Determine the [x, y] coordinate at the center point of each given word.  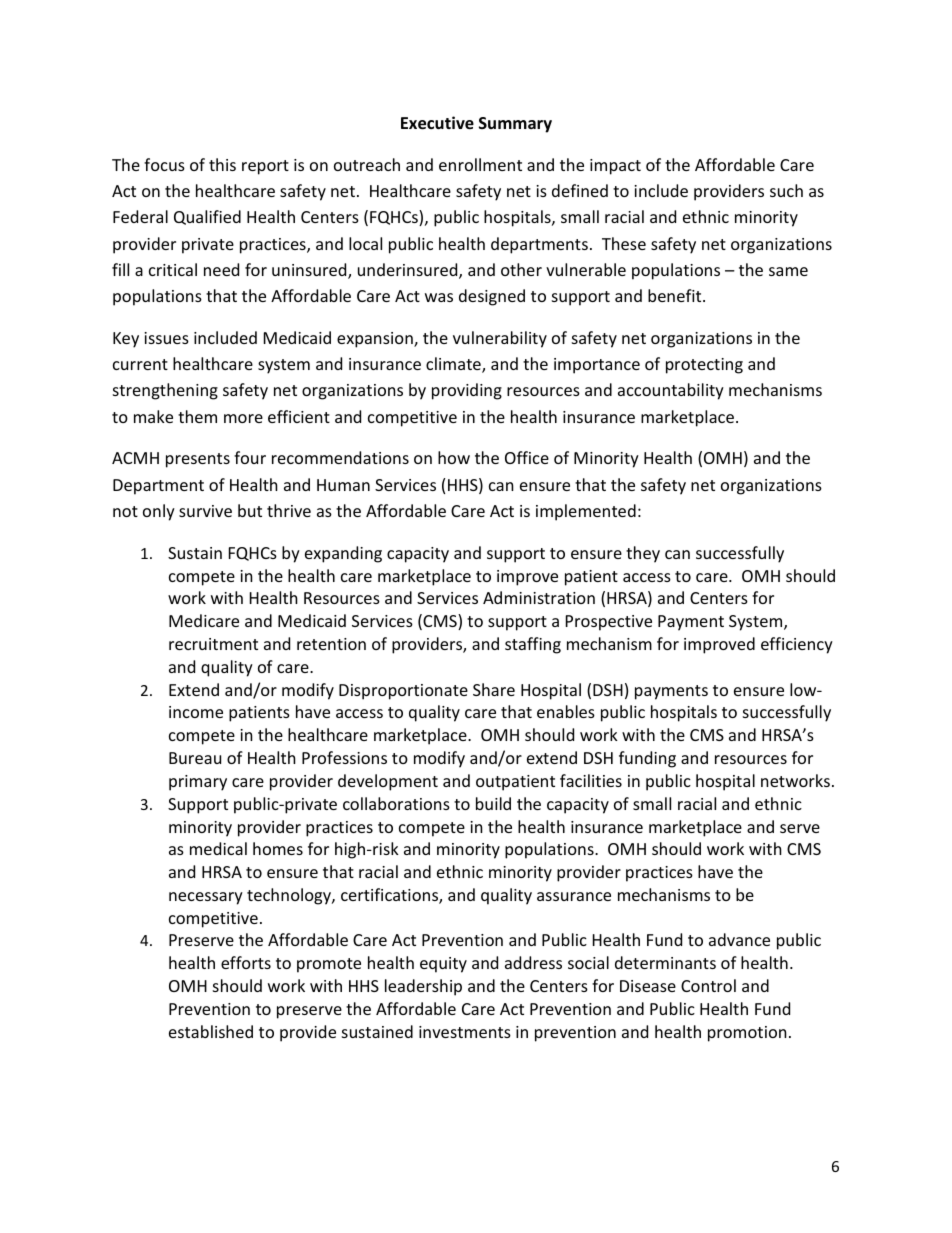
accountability [671, 391]
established [211, 1031]
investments [465, 1032]
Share [494, 689]
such [786, 190]
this [222, 164]
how [454, 457]
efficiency [797, 645]
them [197, 416]
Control [708, 985]
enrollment [480, 164]
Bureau [195, 758]
